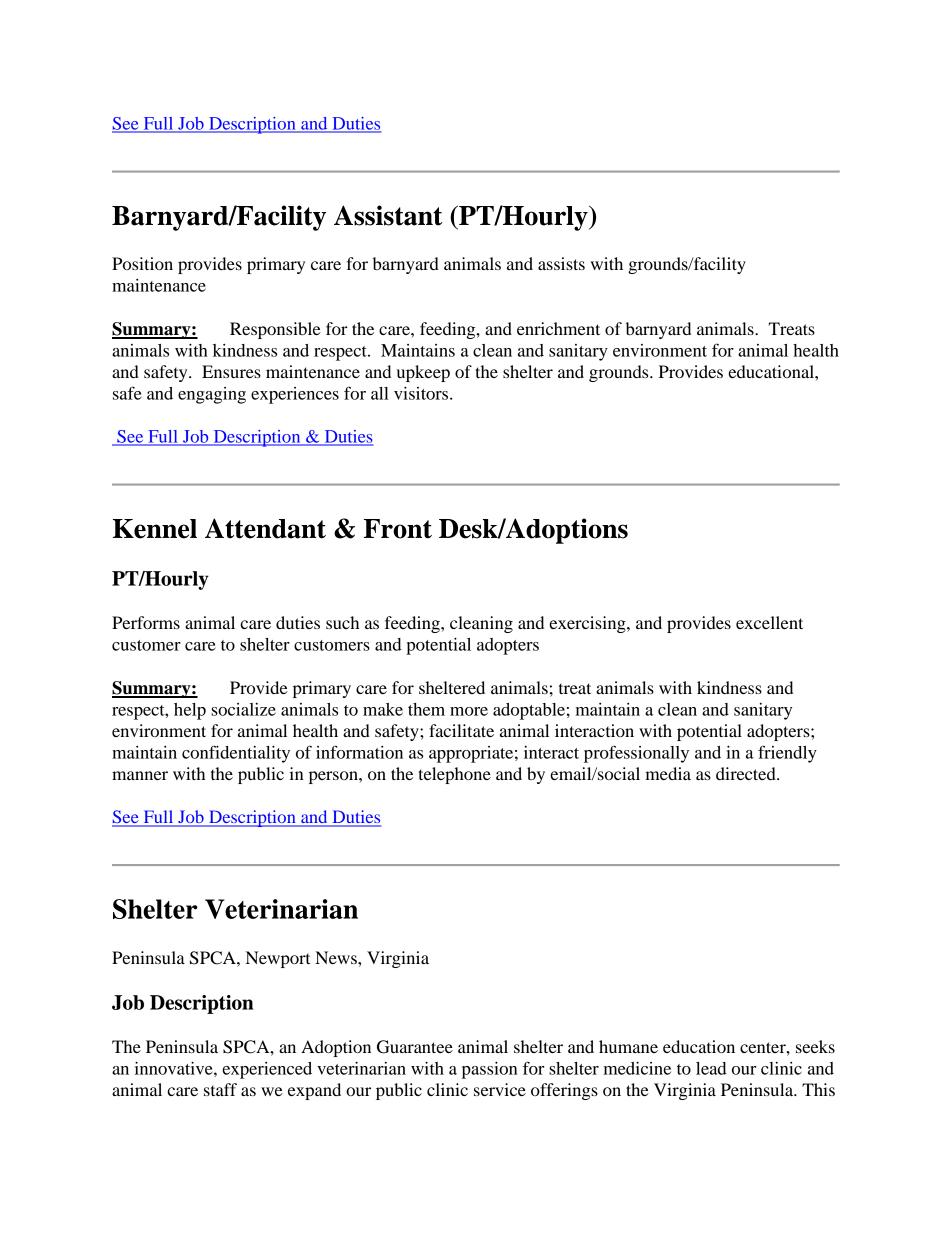  What do you see at coordinates (769, 622) in the page?
I see `excellent` at bounding box center [769, 622].
